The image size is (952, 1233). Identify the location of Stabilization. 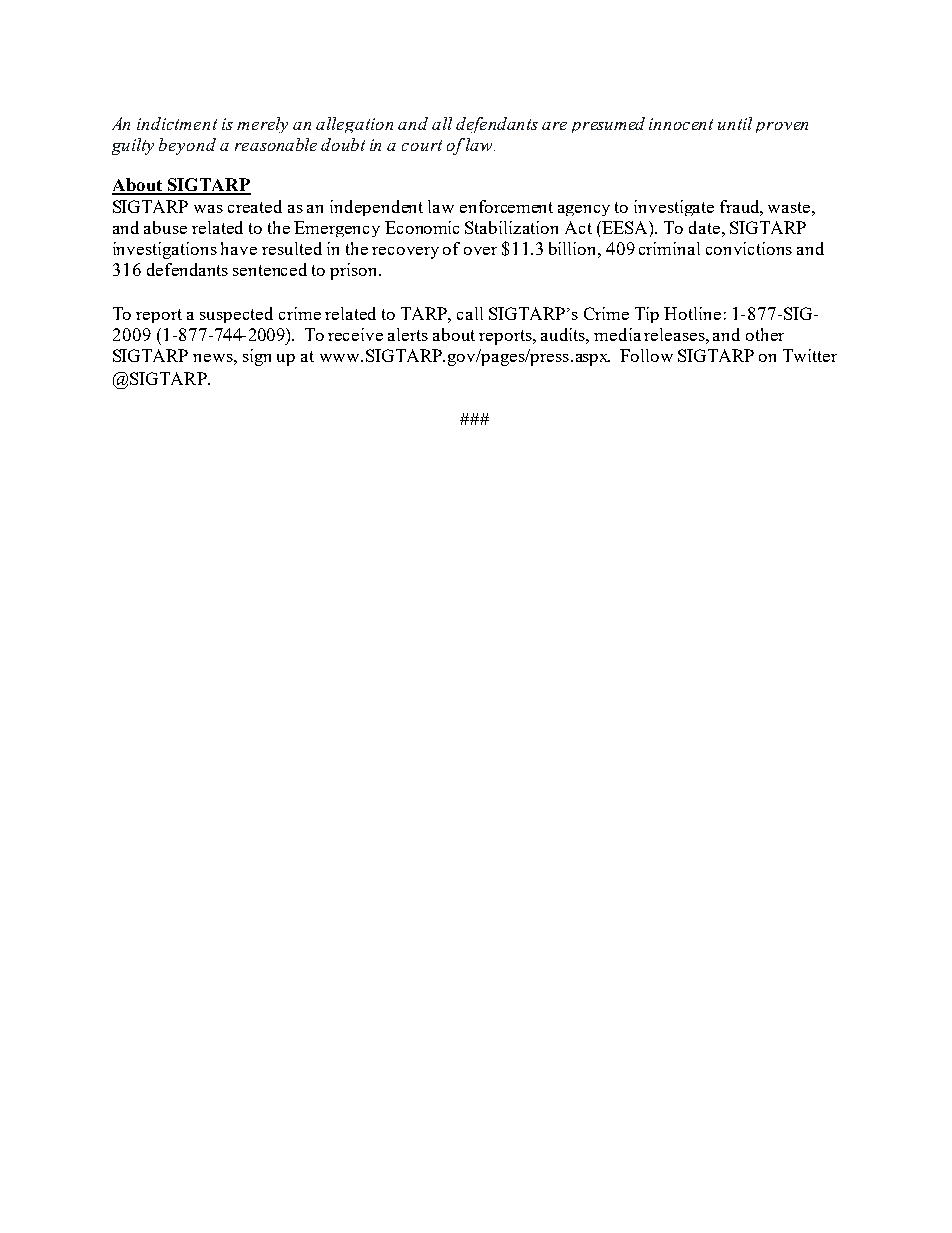
(511, 227).
